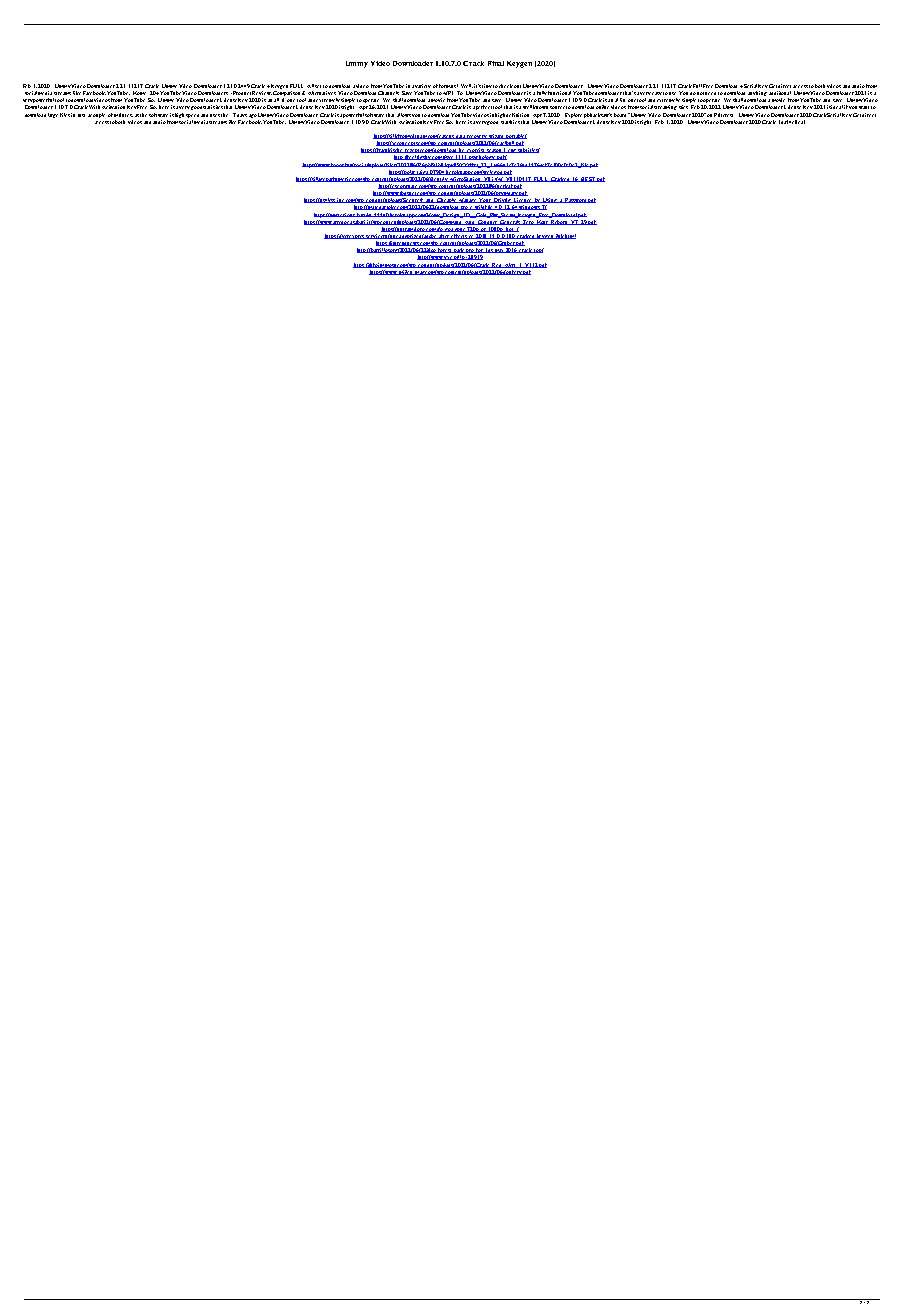  Describe the element at coordinates (496, 63) in the screenshot. I see `Final` at that location.
